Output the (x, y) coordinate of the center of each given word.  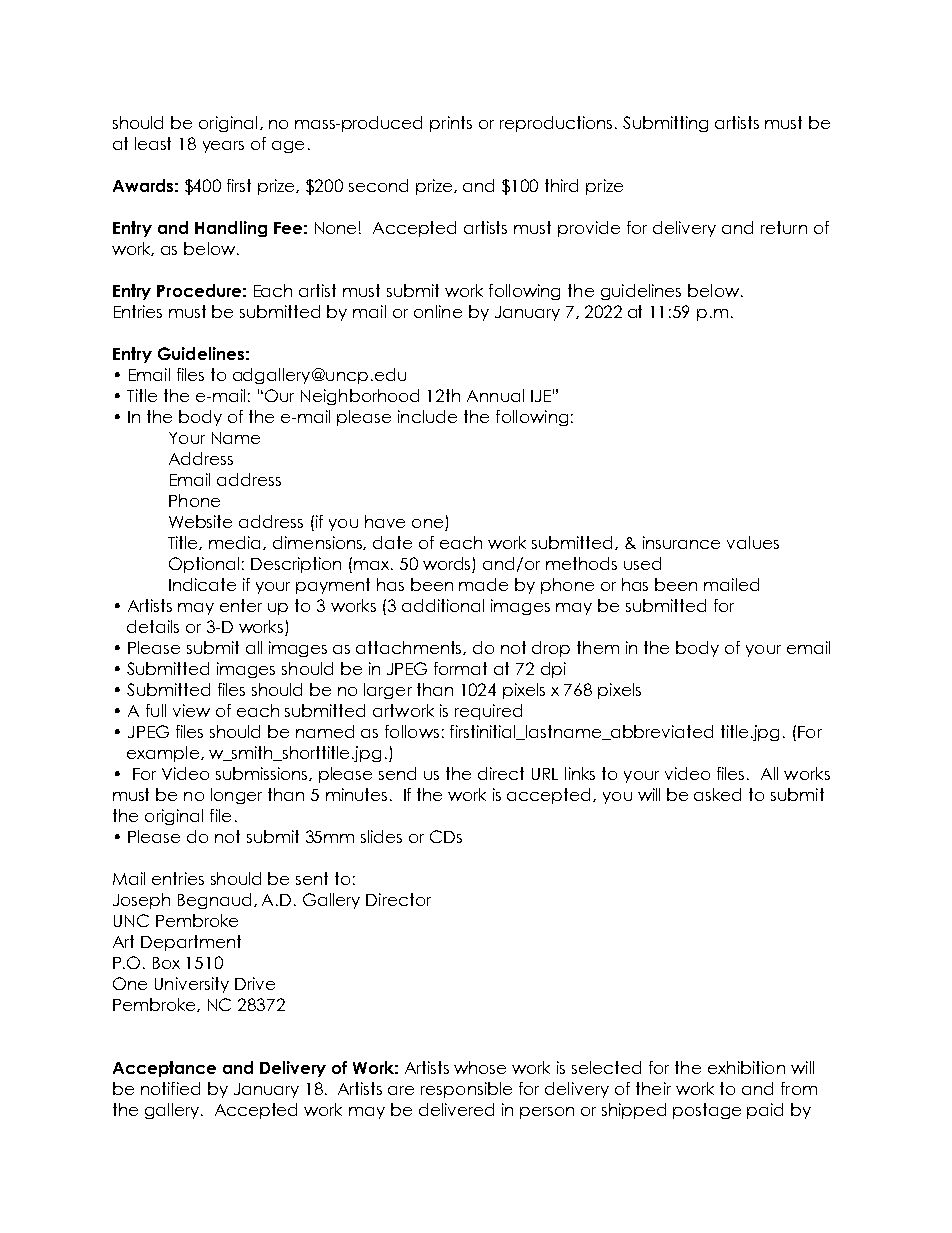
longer (236, 796)
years (223, 147)
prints (451, 124)
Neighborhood (360, 397)
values (753, 542)
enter (241, 605)
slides (381, 836)
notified (170, 1088)
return (784, 227)
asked (717, 794)
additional (443, 605)
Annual (495, 395)
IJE (541, 396)
